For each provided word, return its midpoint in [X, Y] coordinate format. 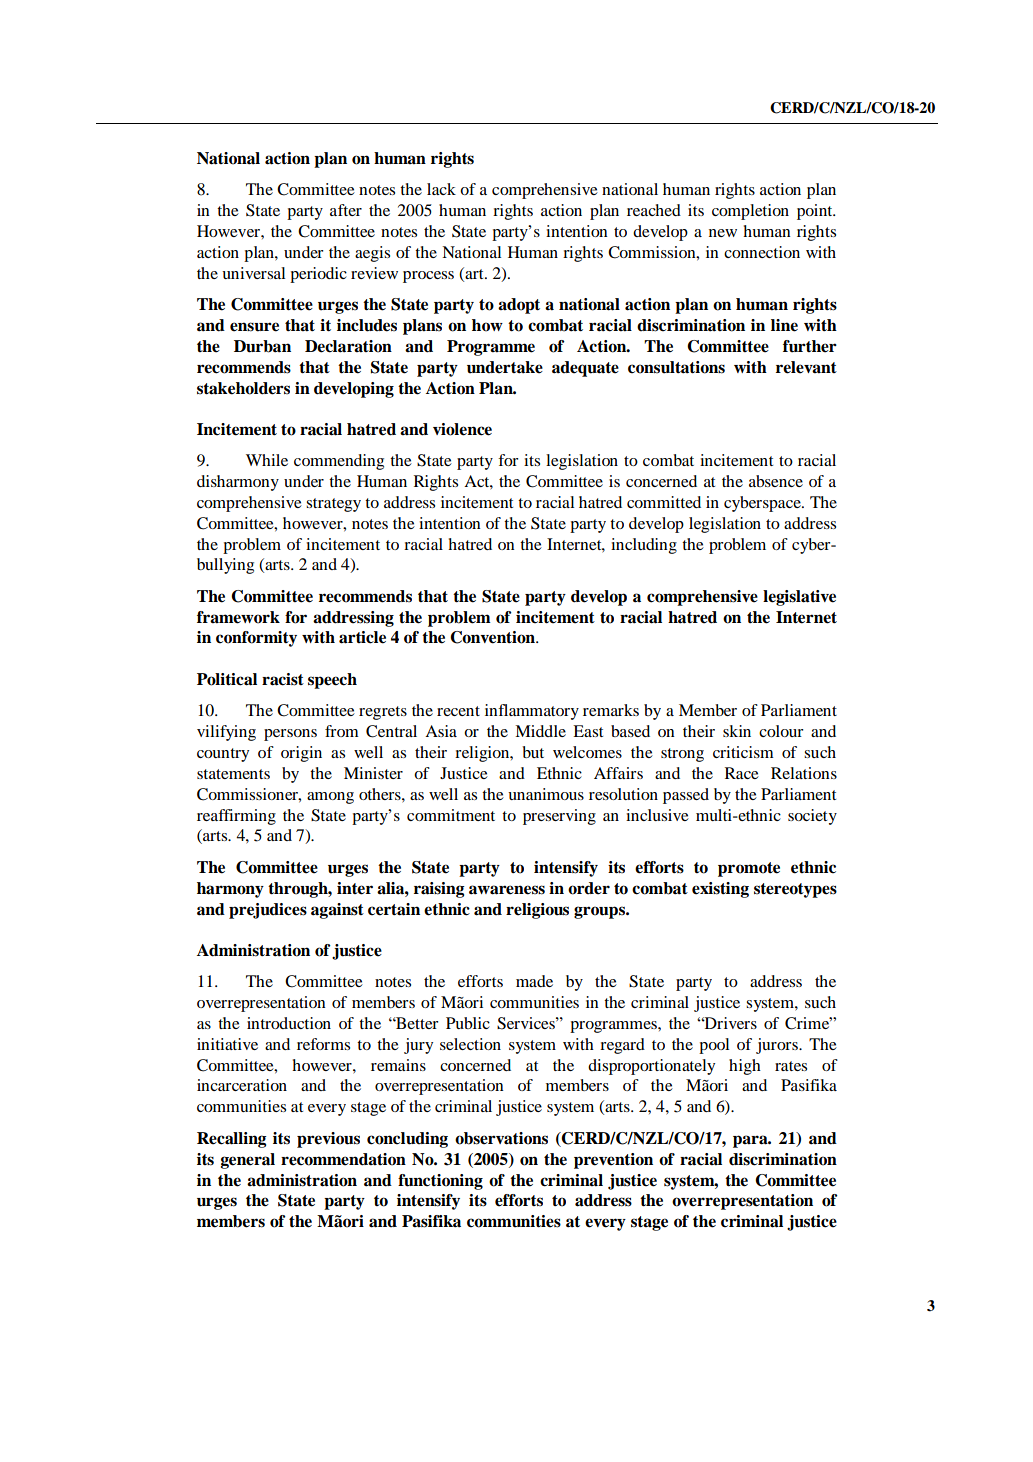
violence [462, 429]
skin [737, 731]
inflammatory [532, 712]
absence [776, 481]
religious [537, 911]
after [346, 210]
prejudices [268, 911]
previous [328, 1140]
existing [720, 890]
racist [283, 679]
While [267, 460]
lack [441, 189]
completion [750, 212]
